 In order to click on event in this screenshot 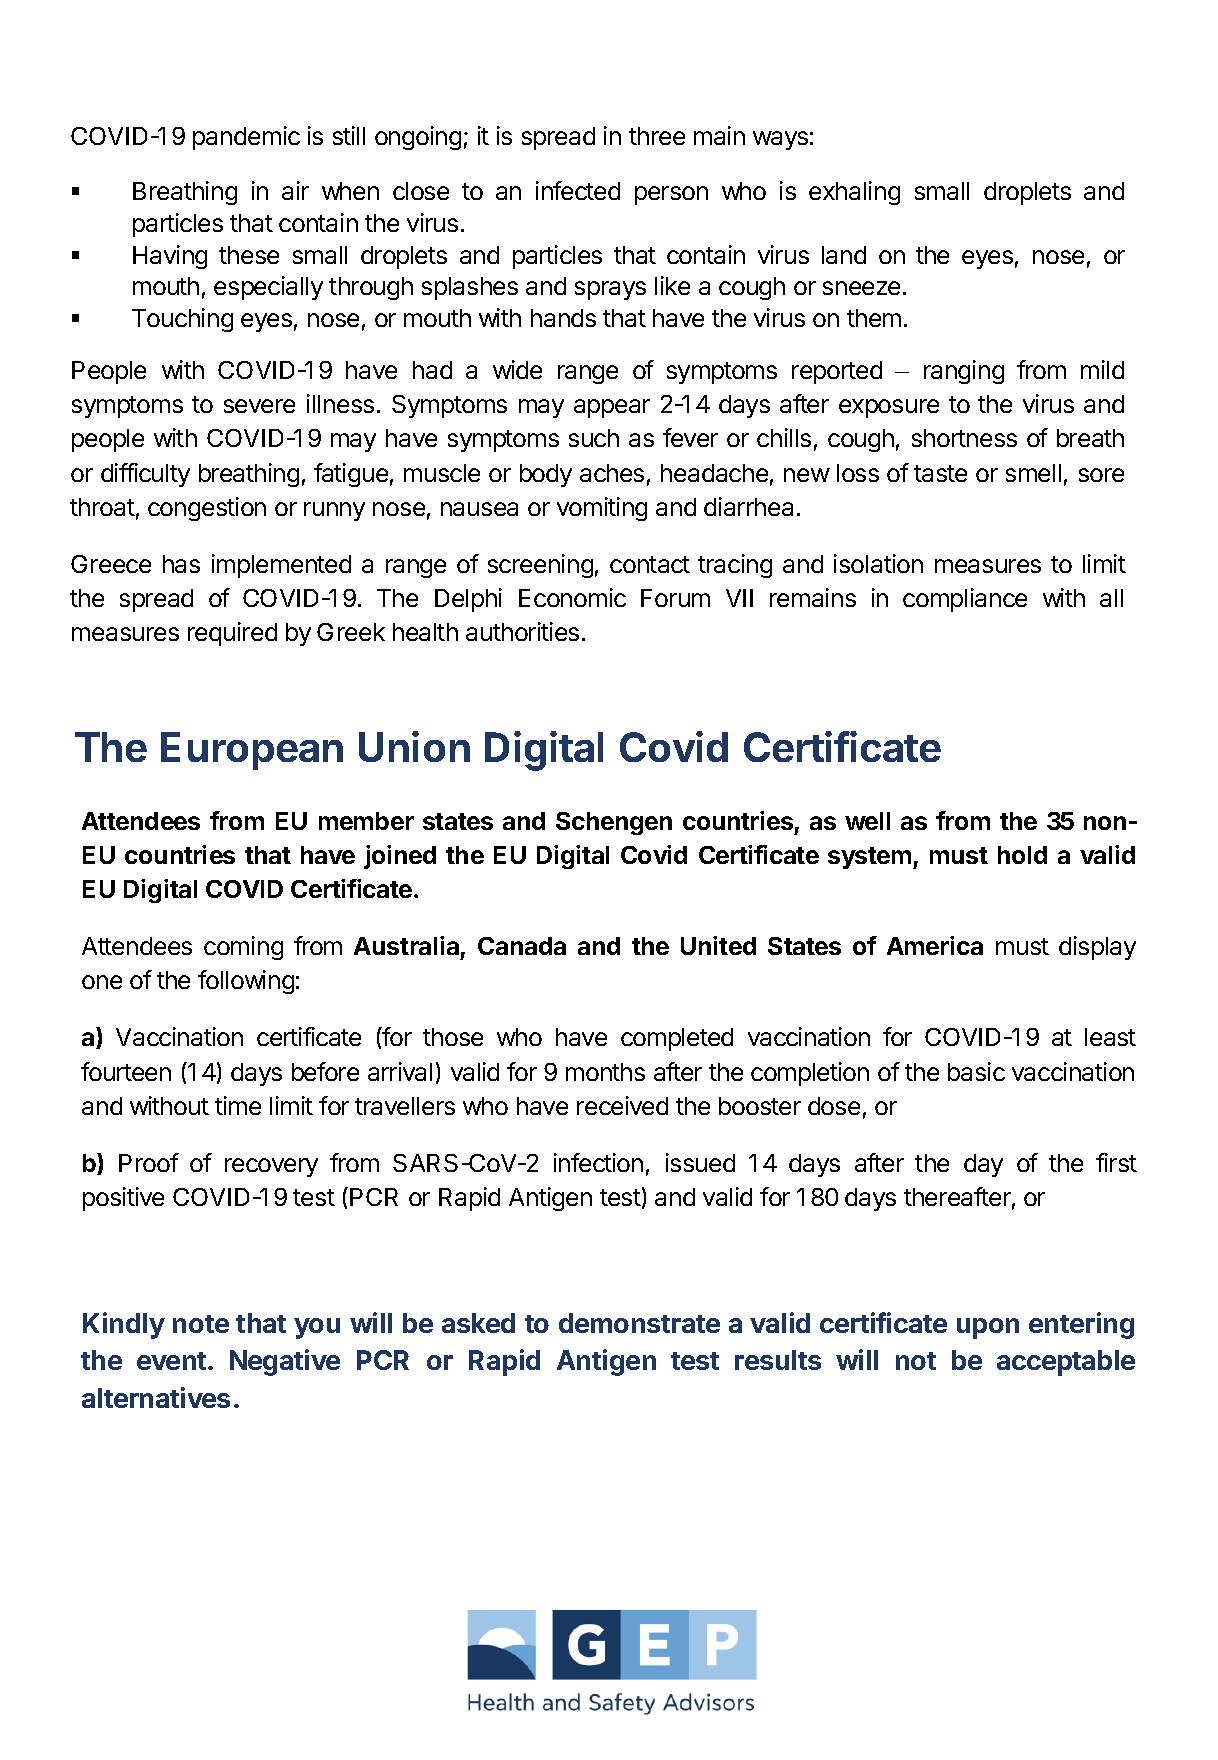, I will do `click(173, 1361)`.
